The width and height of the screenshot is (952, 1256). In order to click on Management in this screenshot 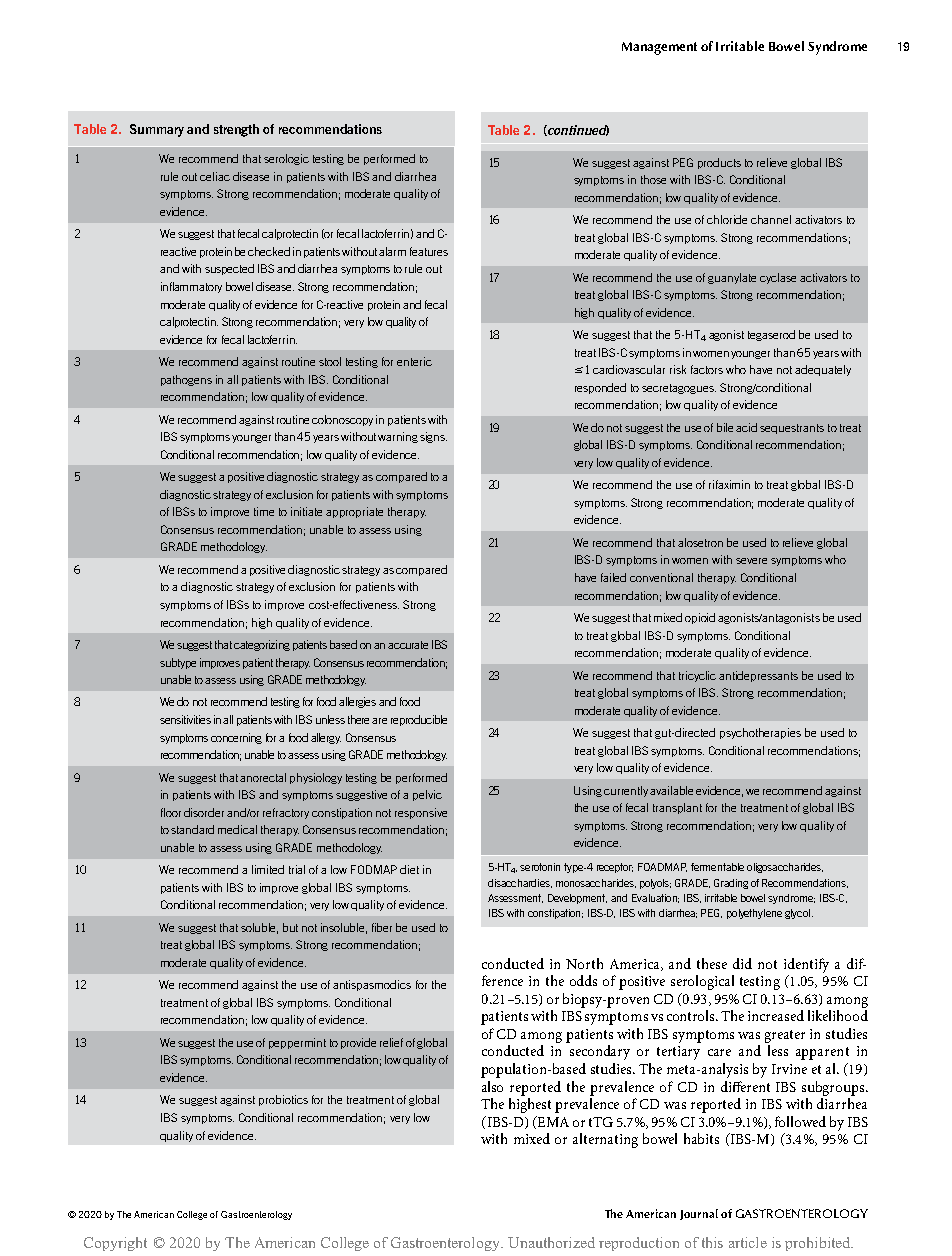, I will do `click(659, 48)`.
